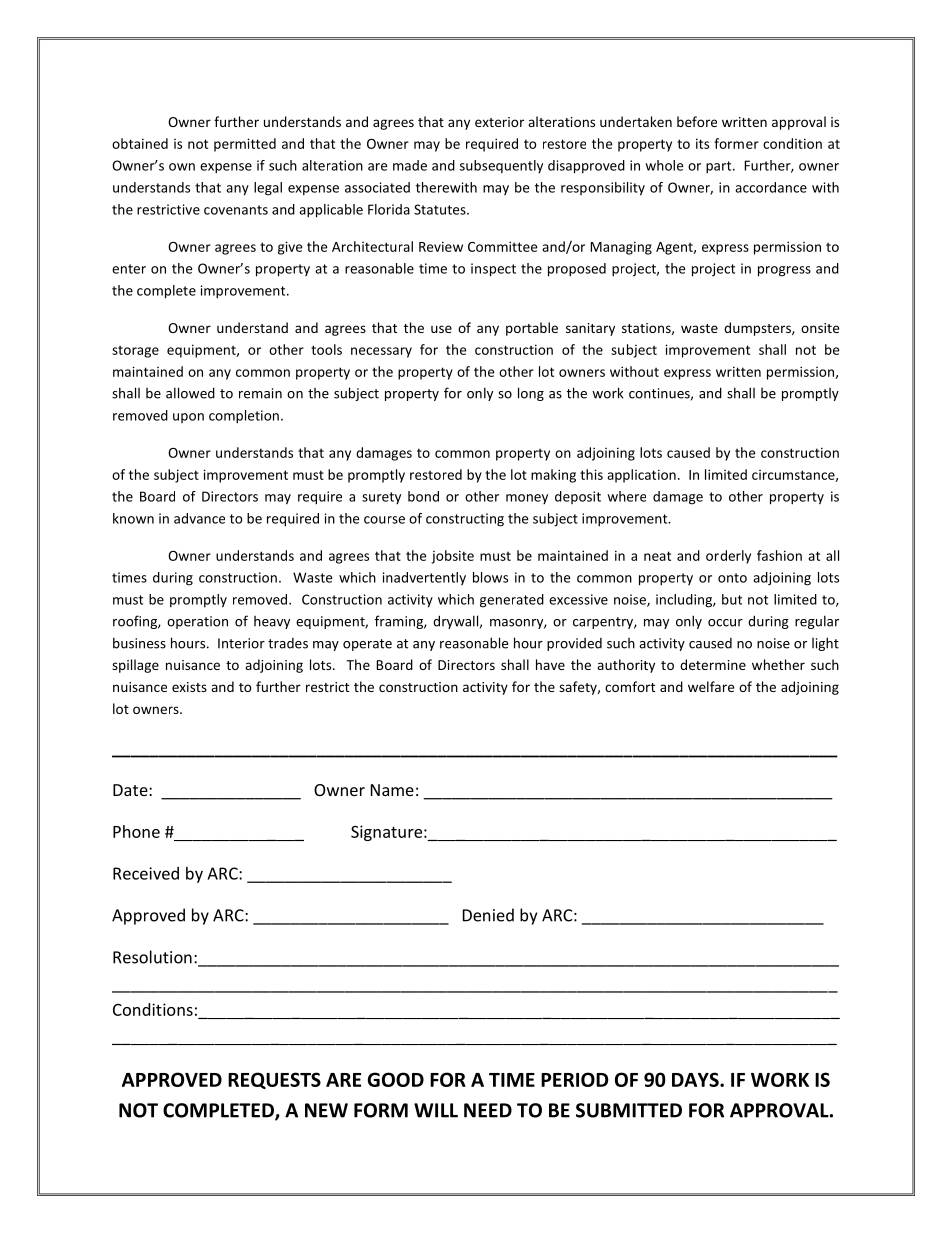 The width and height of the screenshot is (952, 1233). Describe the element at coordinates (488, 915) in the screenshot. I see `Denied` at that location.
